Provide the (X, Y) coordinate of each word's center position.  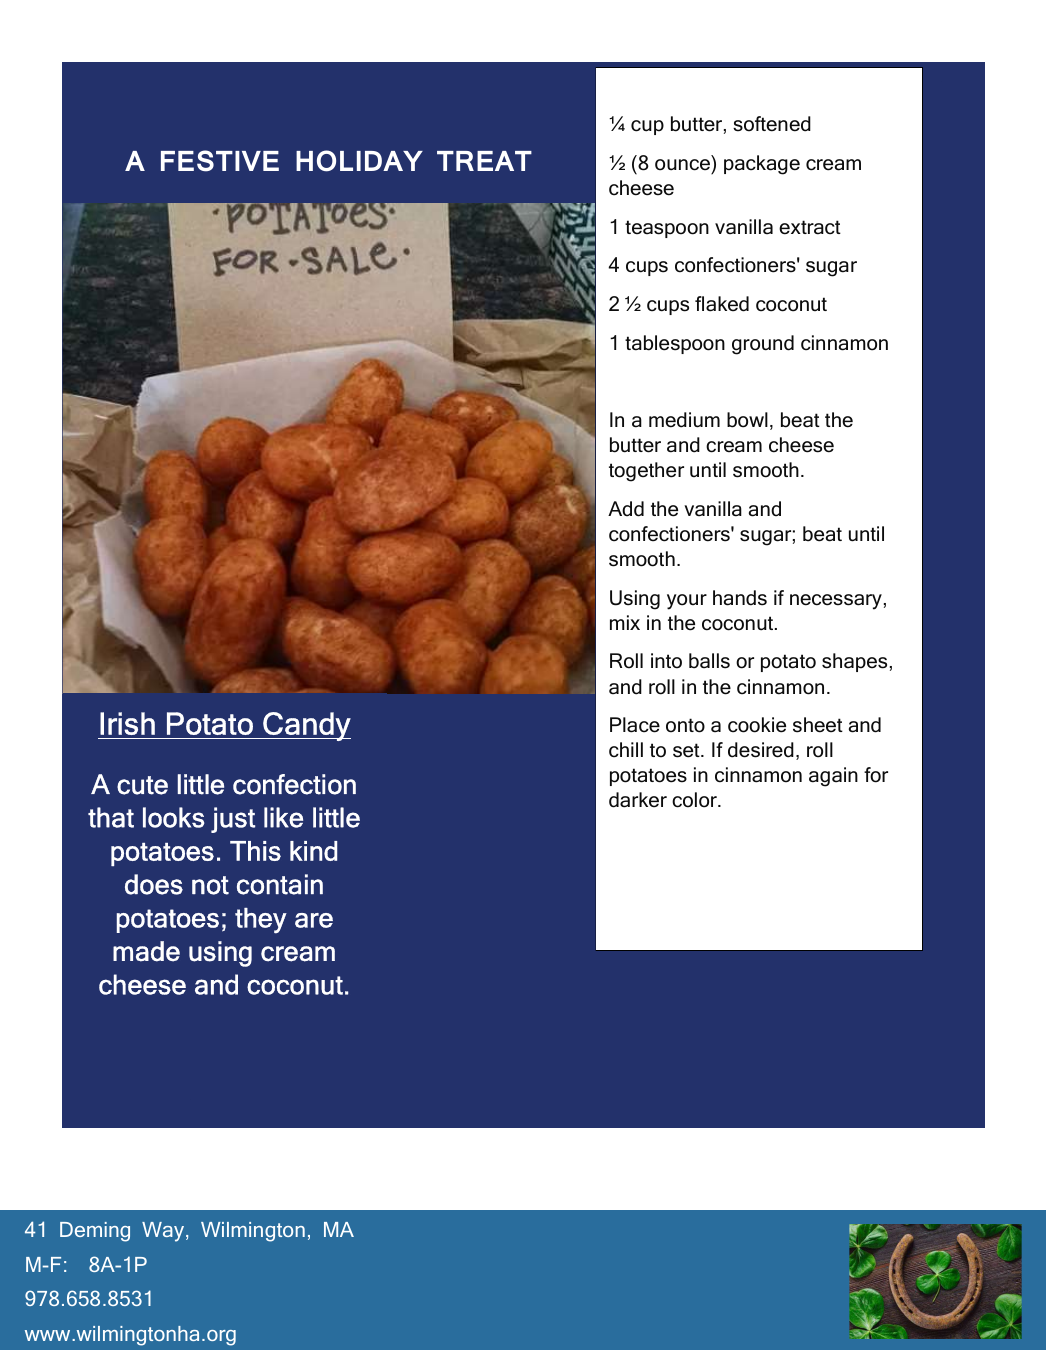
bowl (747, 420)
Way (164, 1232)
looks (174, 817)
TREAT (484, 161)
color (695, 800)
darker (638, 800)
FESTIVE (220, 161)
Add (626, 509)
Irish (127, 723)
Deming (95, 1232)
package (762, 165)
